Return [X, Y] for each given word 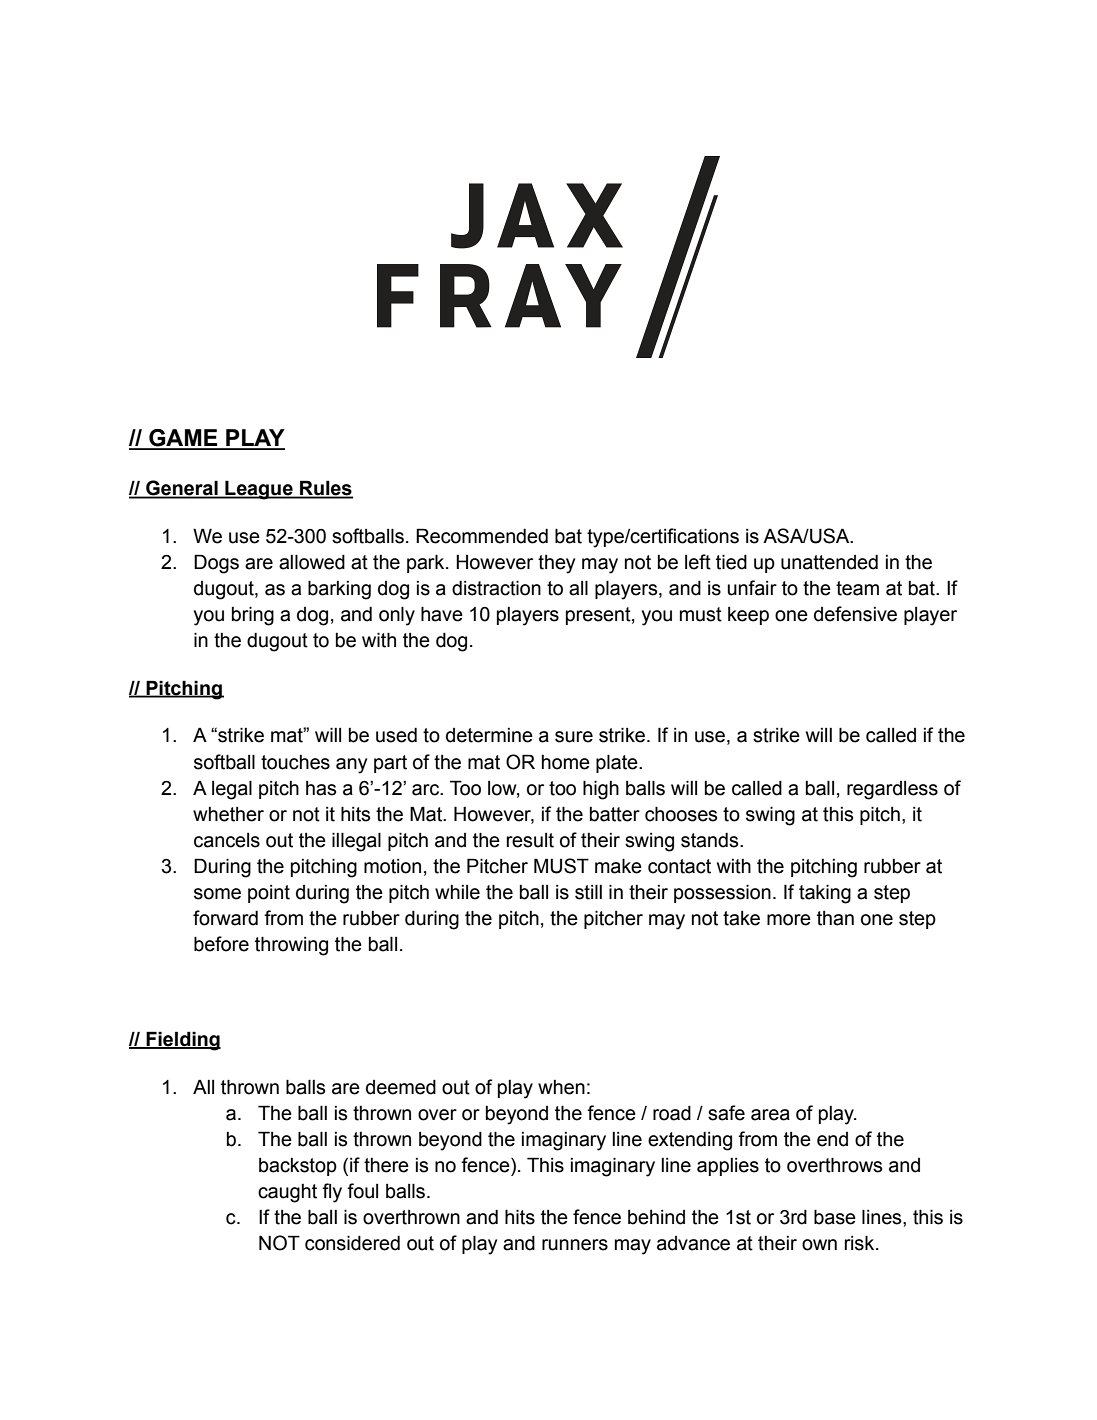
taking [825, 894]
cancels [227, 840]
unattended [829, 562]
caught [287, 1193]
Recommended [482, 536]
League [259, 490]
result [530, 840]
